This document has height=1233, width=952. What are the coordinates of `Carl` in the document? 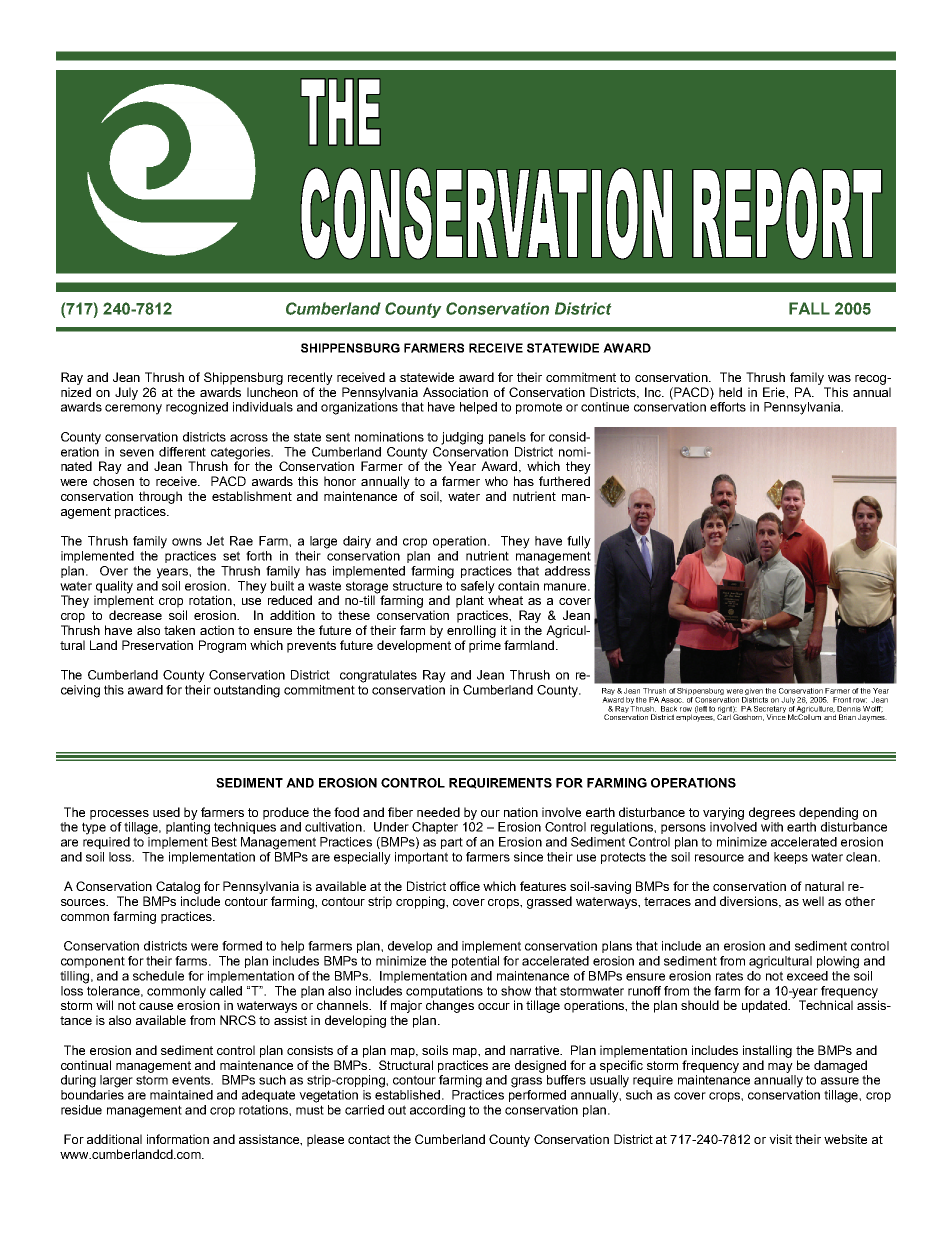 It's located at (724, 716).
